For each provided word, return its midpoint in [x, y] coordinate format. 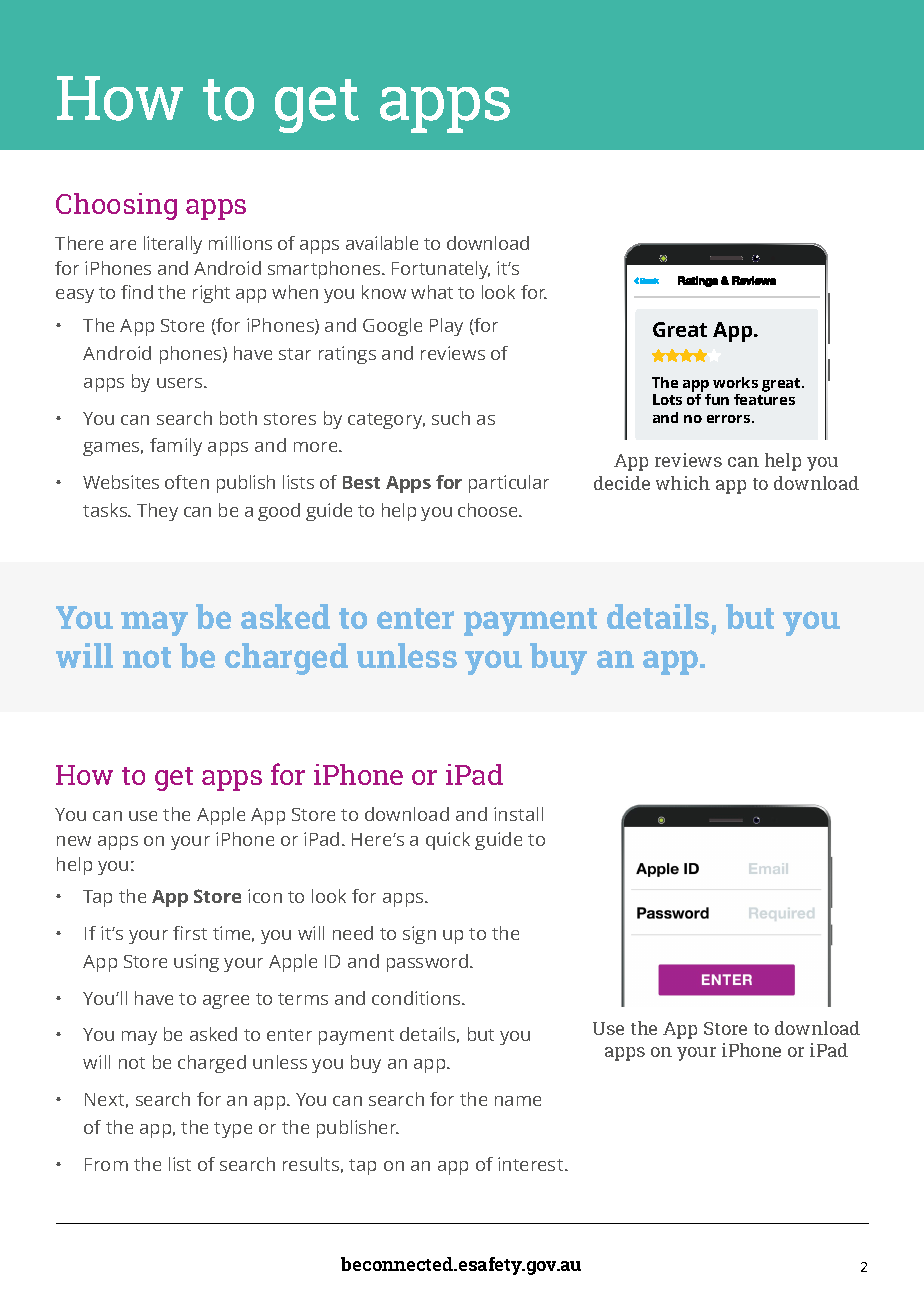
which [683, 483]
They [157, 512]
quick [448, 841]
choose [489, 510]
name [518, 1101]
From [106, 1164]
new [74, 841]
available [382, 243]
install [518, 814]
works [735, 382]
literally [173, 245]
